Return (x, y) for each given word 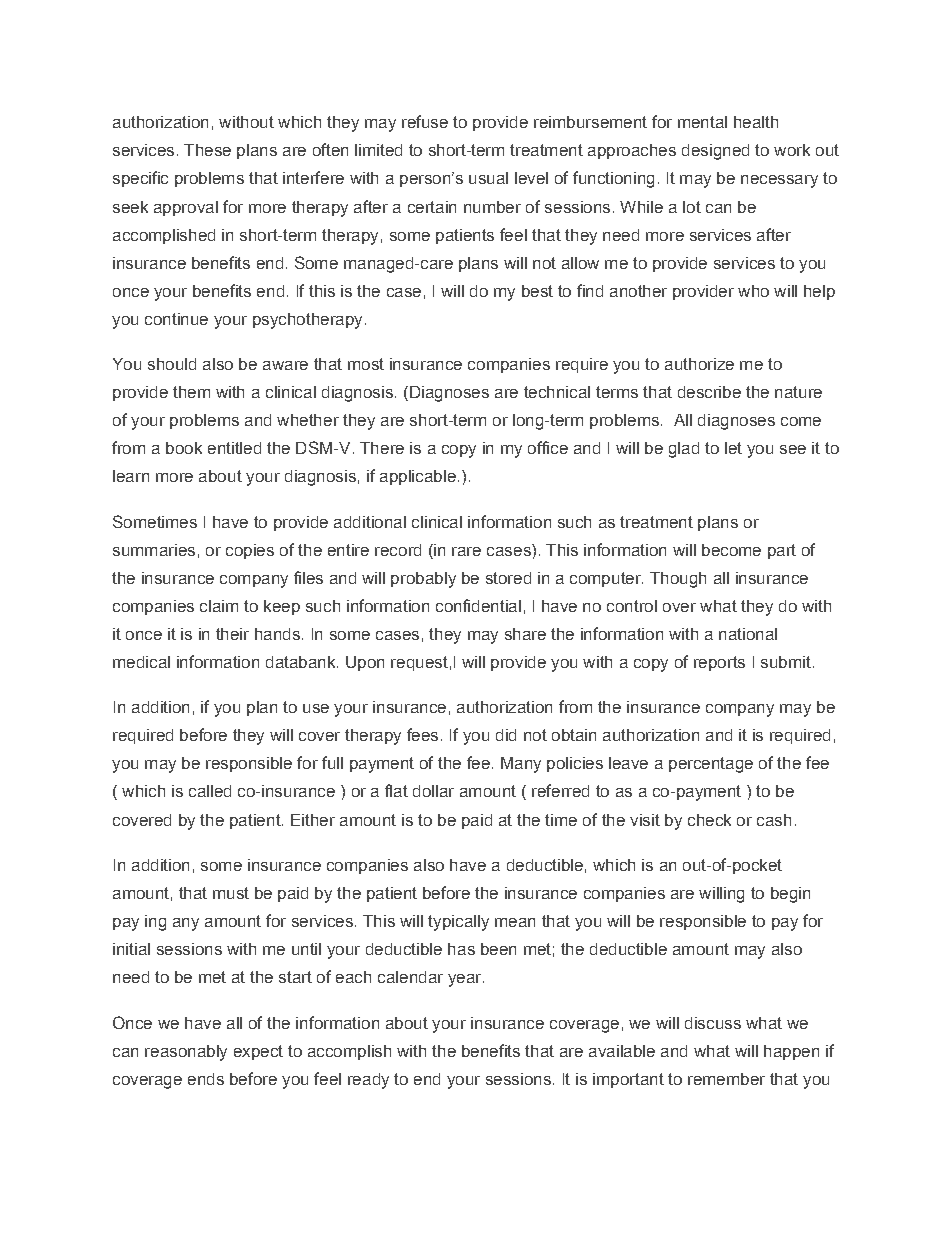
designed (715, 152)
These (207, 150)
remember (726, 1079)
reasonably (186, 1053)
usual (488, 178)
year (466, 980)
